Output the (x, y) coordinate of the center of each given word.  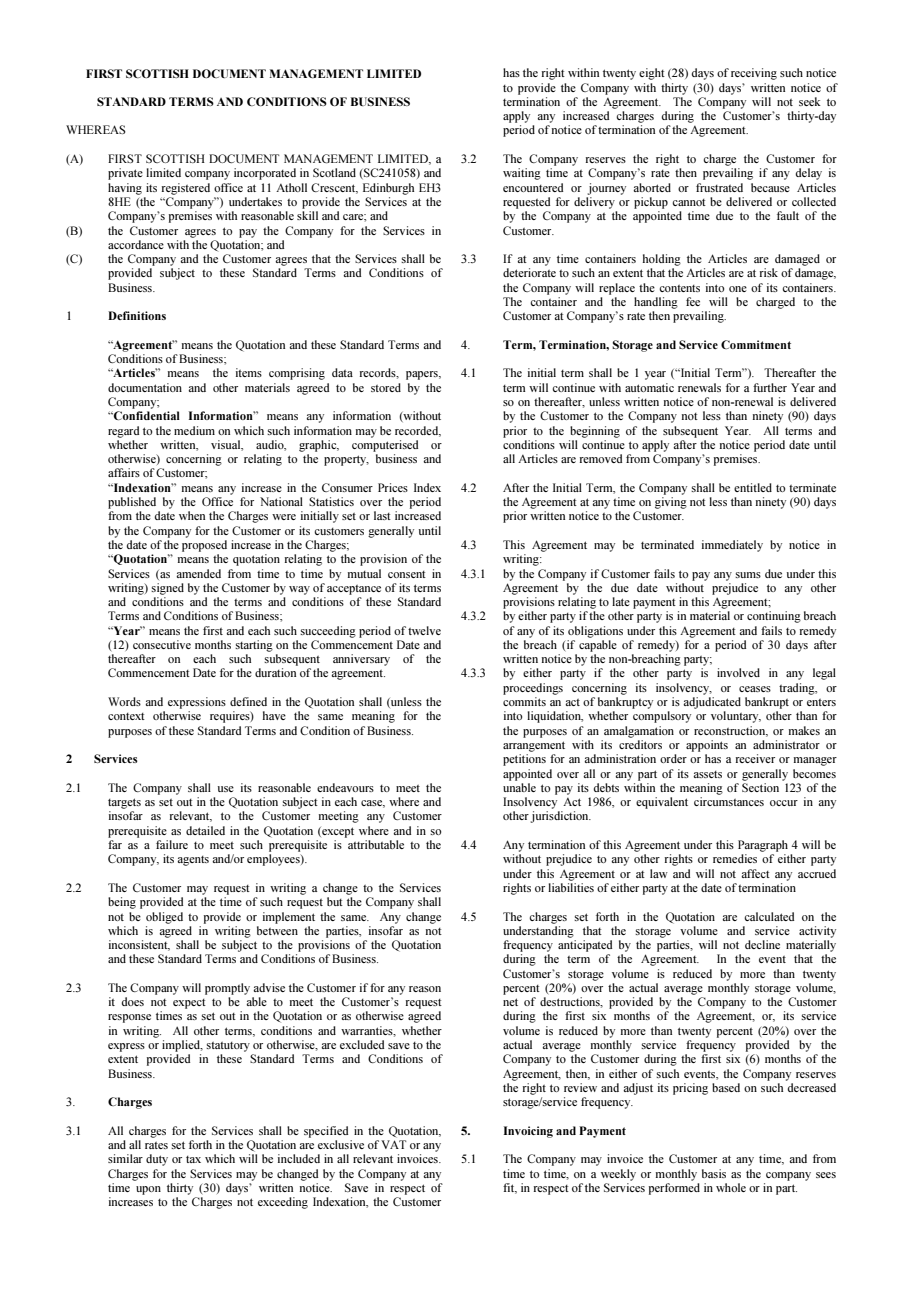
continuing (774, 617)
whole (731, 1187)
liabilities (571, 887)
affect (756, 873)
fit (510, 1188)
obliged (164, 918)
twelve (424, 630)
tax (193, 1159)
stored (386, 387)
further (770, 387)
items (249, 372)
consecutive (162, 644)
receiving (754, 74)
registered (186, 189)
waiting (522, 174)
